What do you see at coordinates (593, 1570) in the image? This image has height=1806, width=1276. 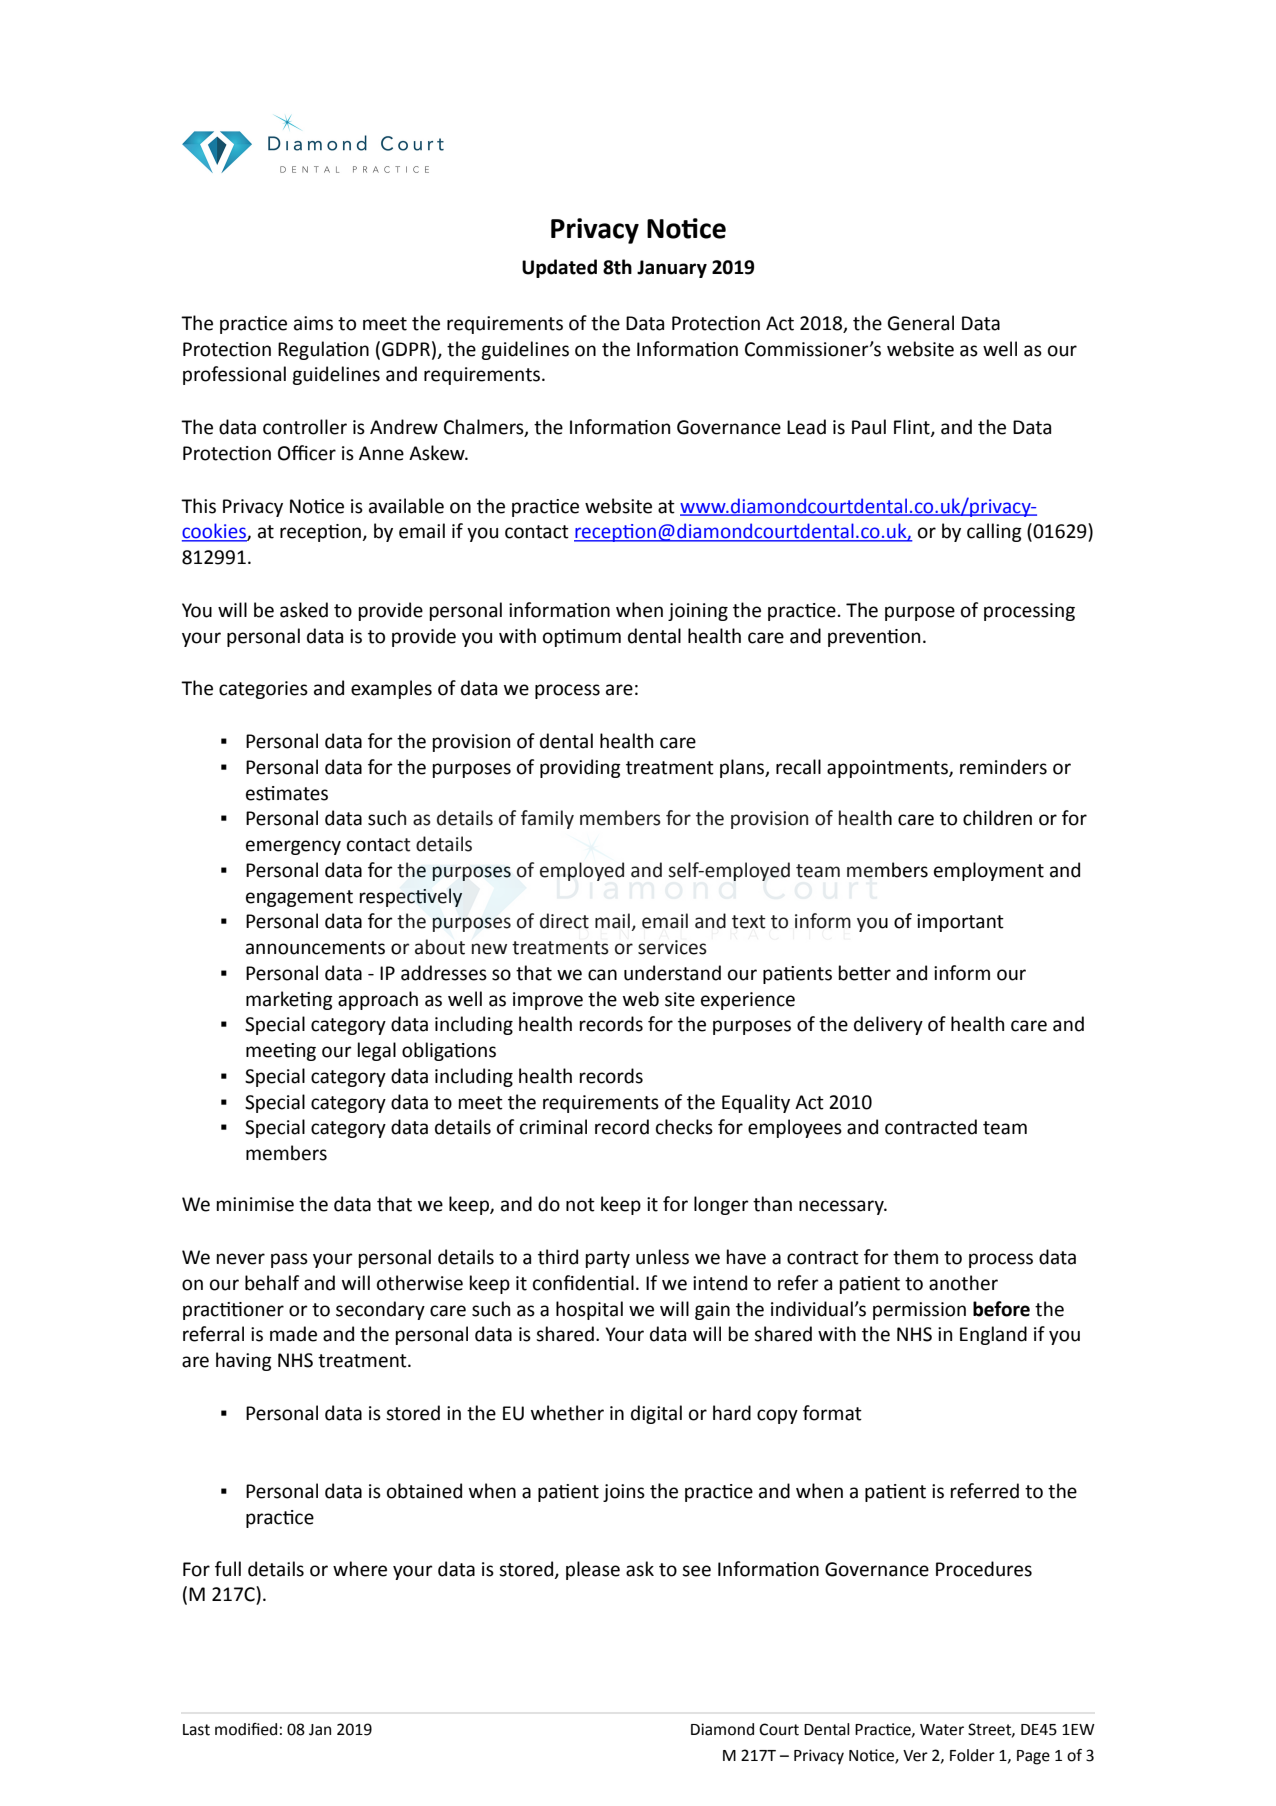 I see `please` at bounding box center [593, 1570].
